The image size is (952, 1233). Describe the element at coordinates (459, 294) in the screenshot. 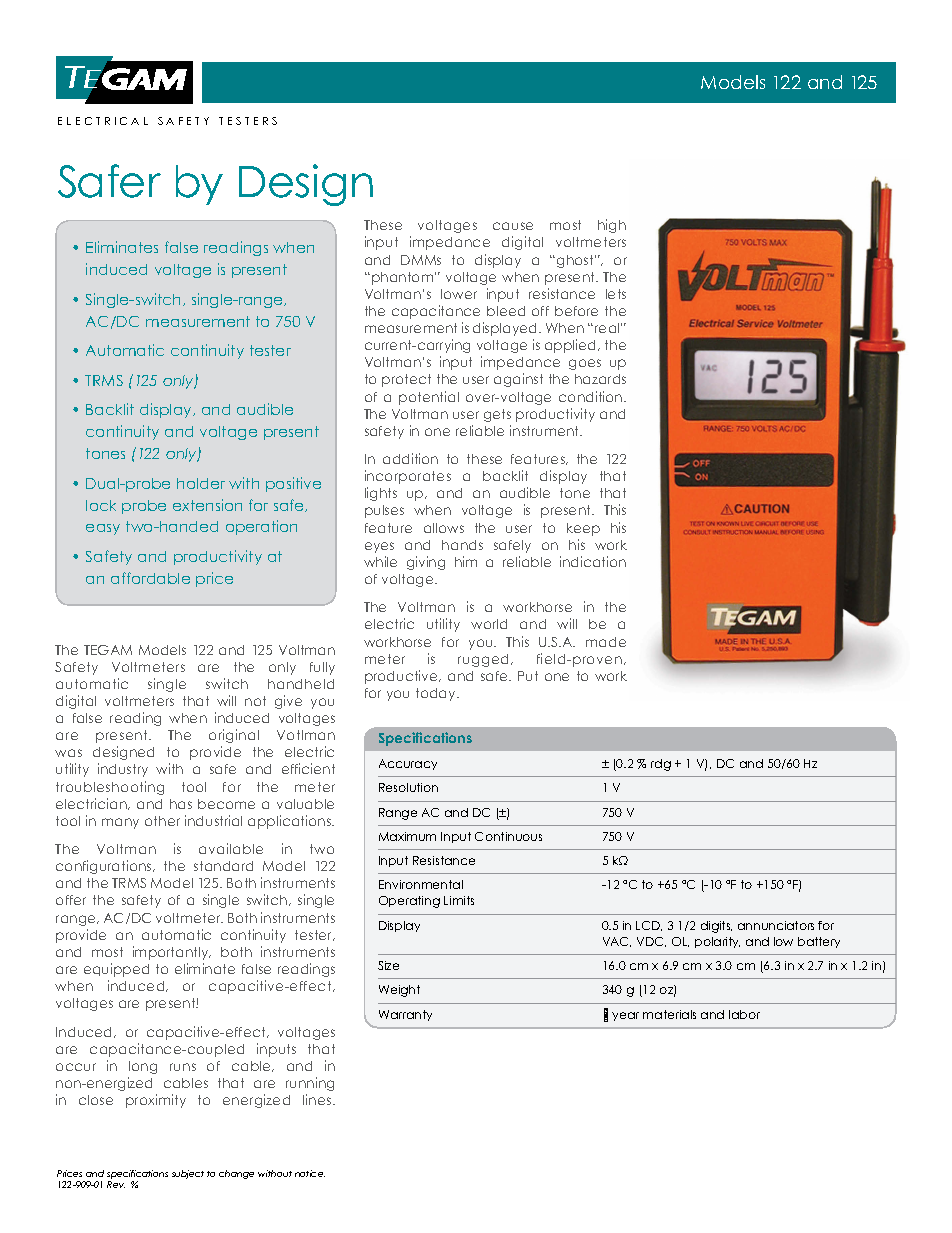

I see `lower` at that location.
